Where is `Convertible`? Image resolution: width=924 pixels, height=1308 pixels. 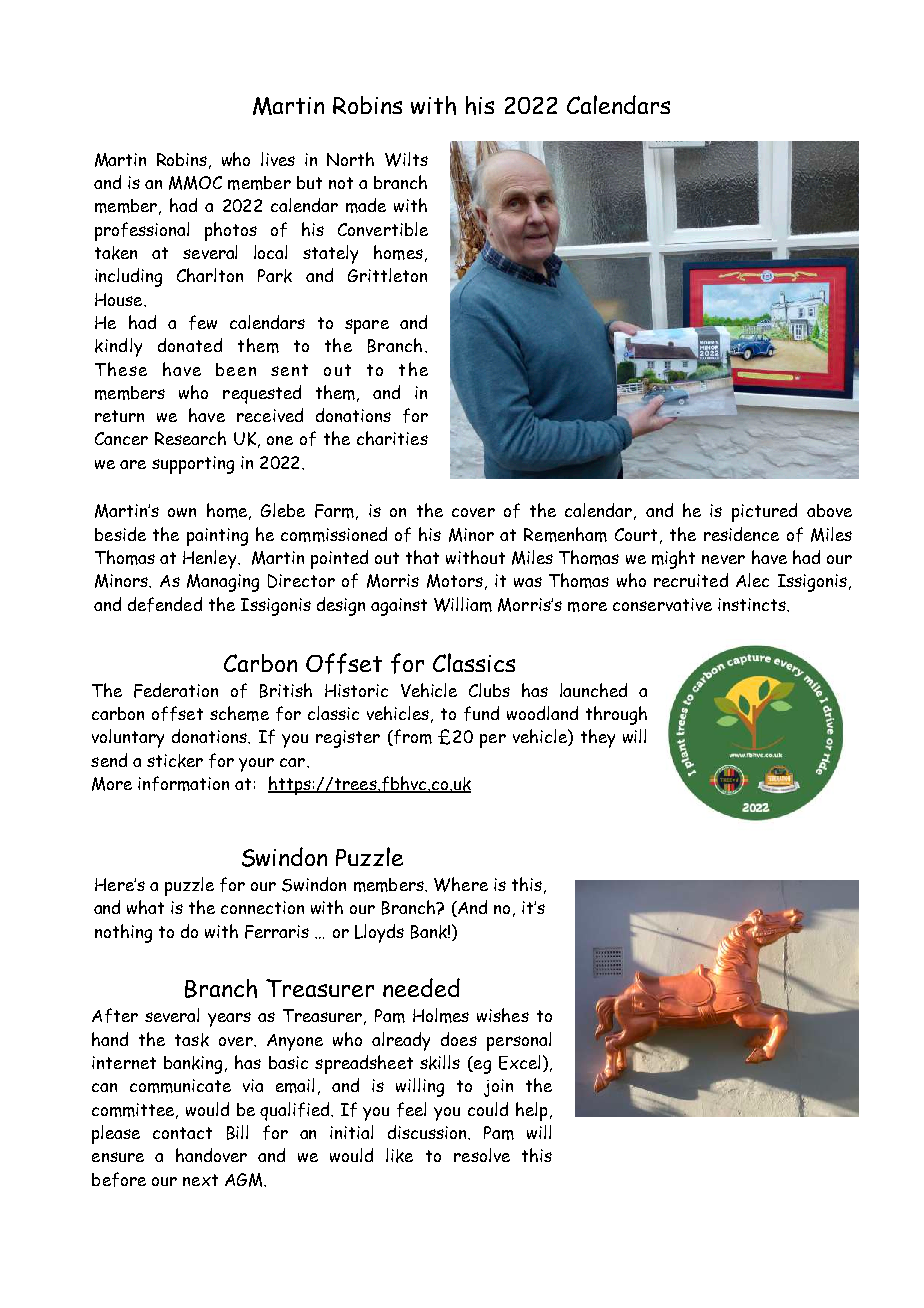
Convertible is located at coordinates (383, 229).
